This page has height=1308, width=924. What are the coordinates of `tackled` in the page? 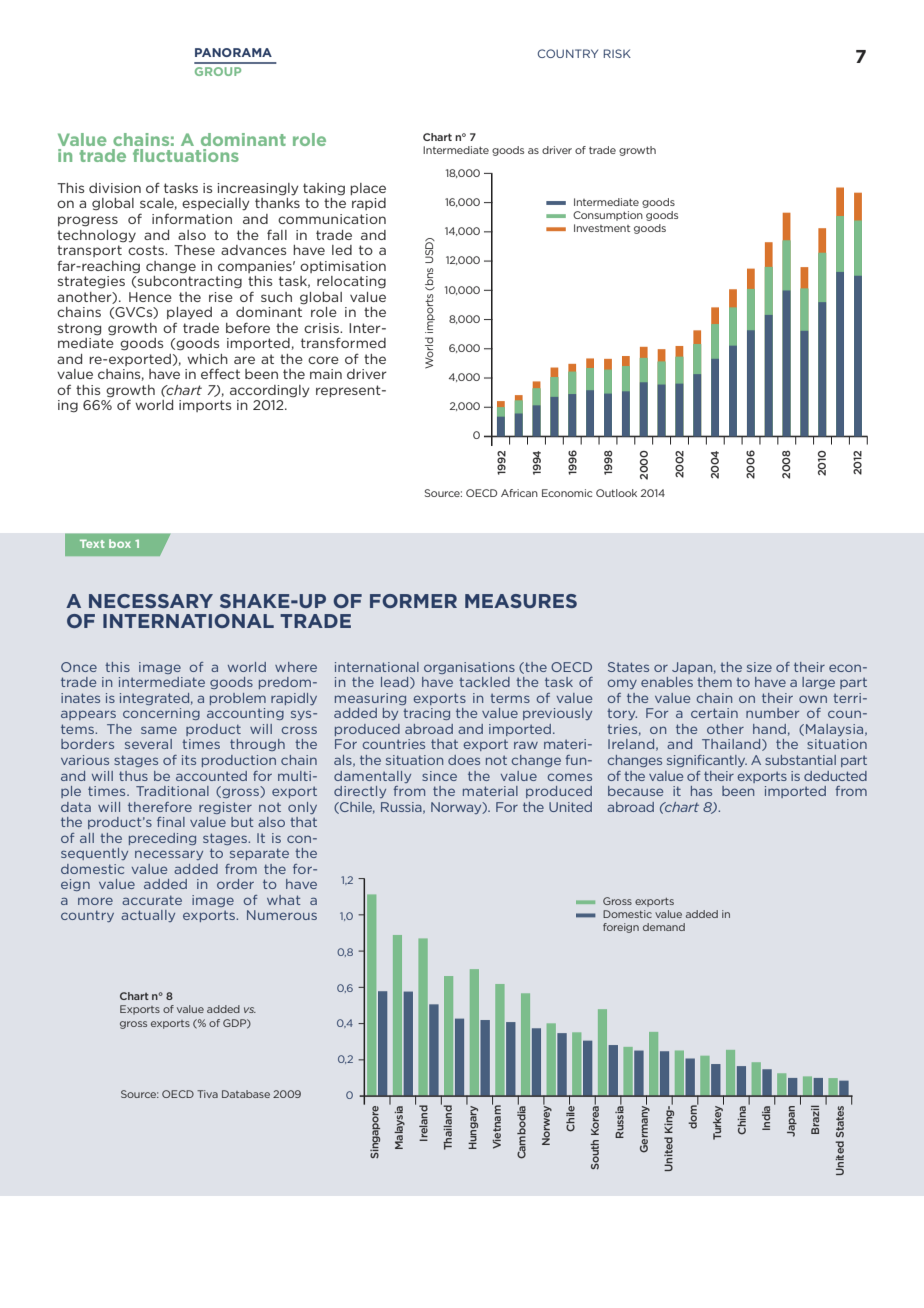 It's located at (484, 682).
